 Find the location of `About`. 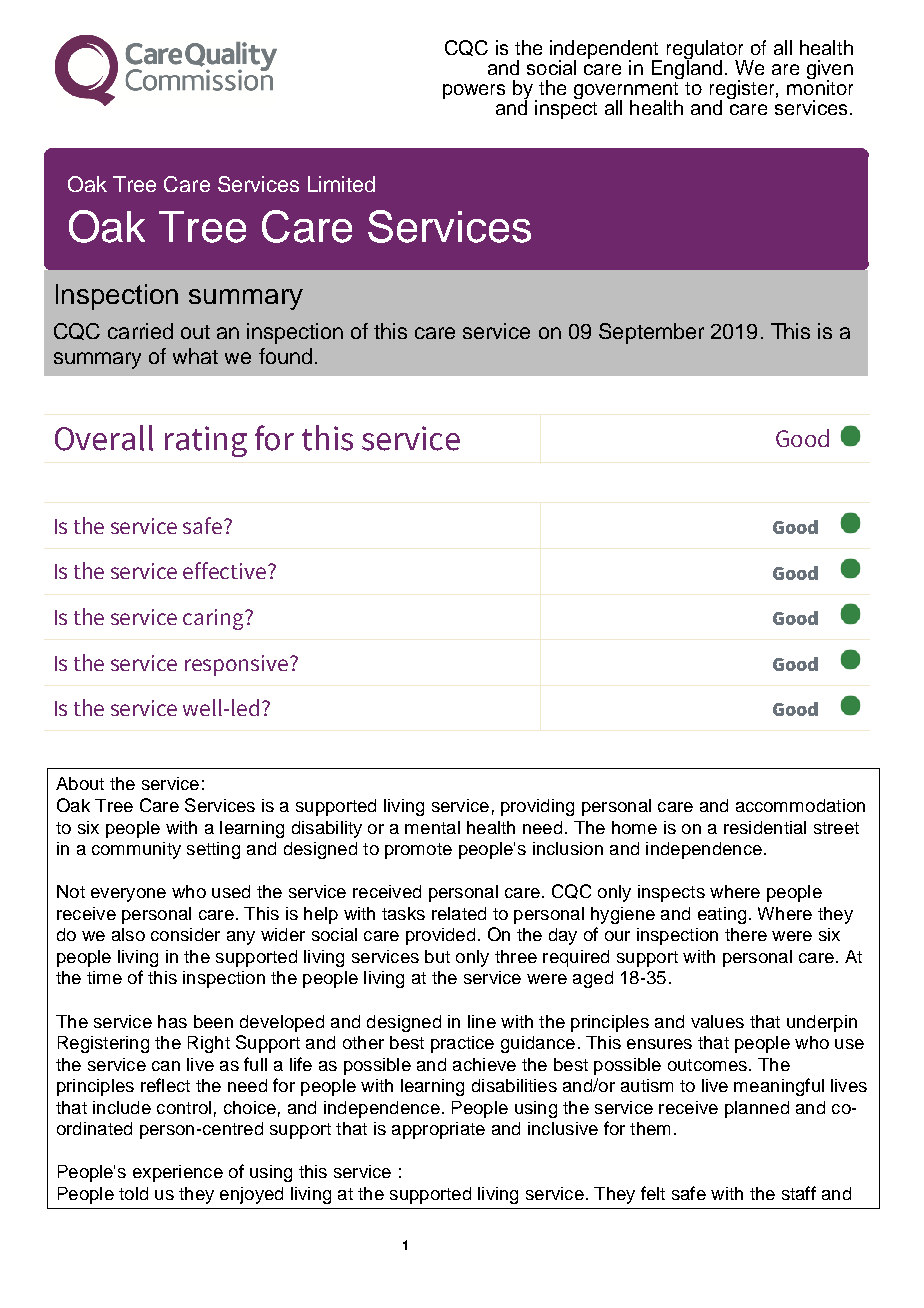

About is located at coordinates (80, 783).
